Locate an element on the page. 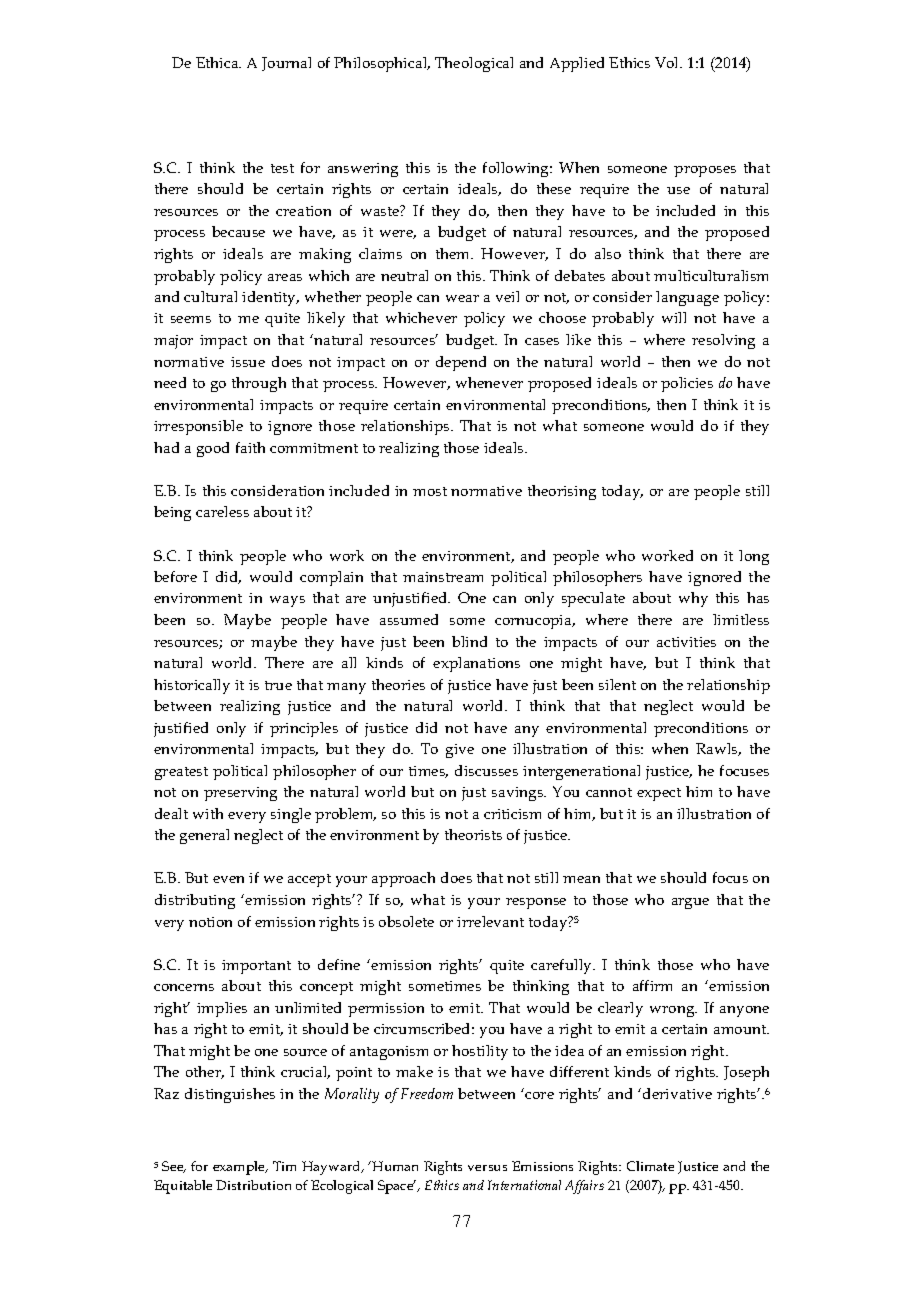  preserving is located at coordinates (240, 794).
